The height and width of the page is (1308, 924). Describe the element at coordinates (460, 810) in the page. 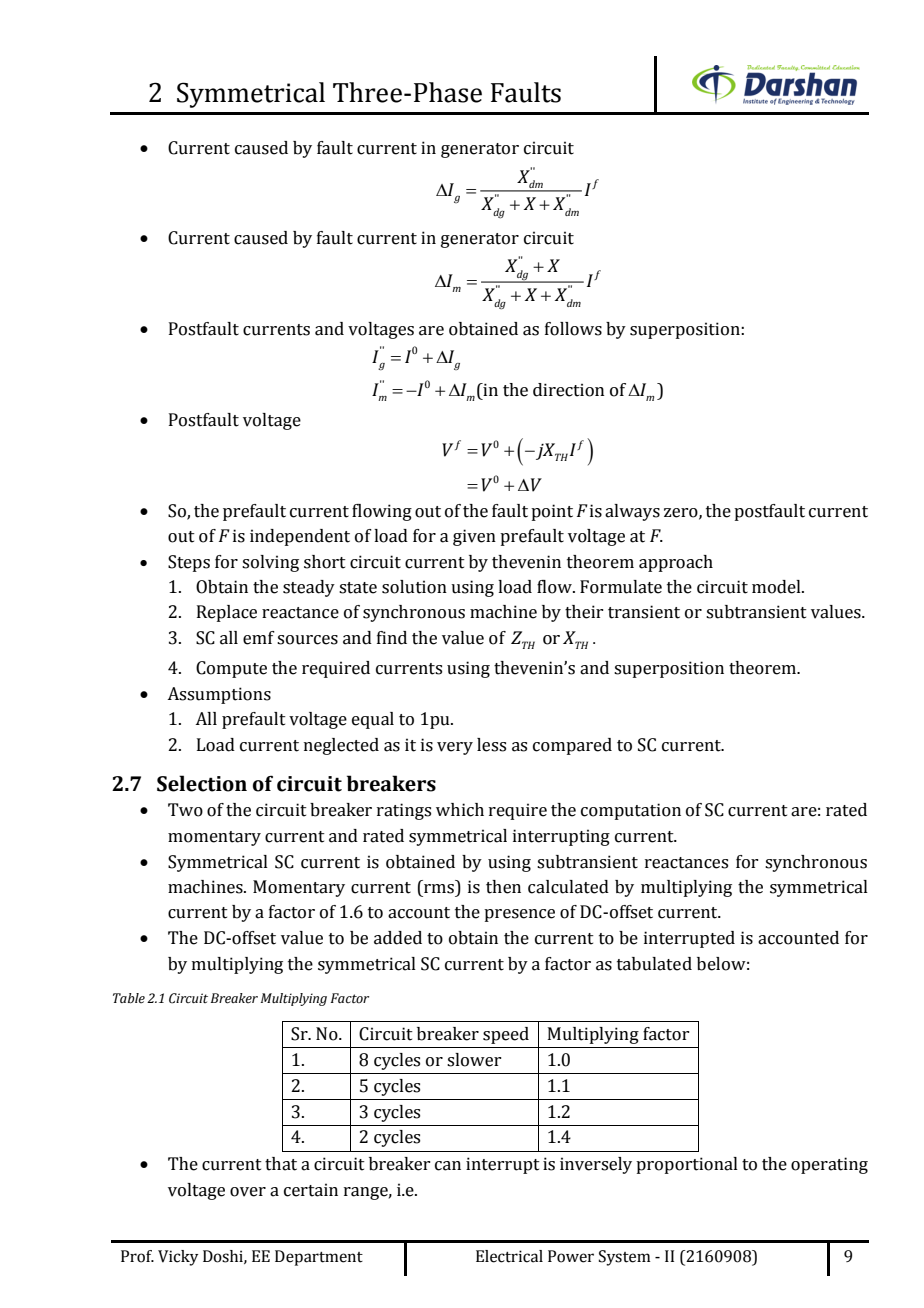

I see `which` at that location.
